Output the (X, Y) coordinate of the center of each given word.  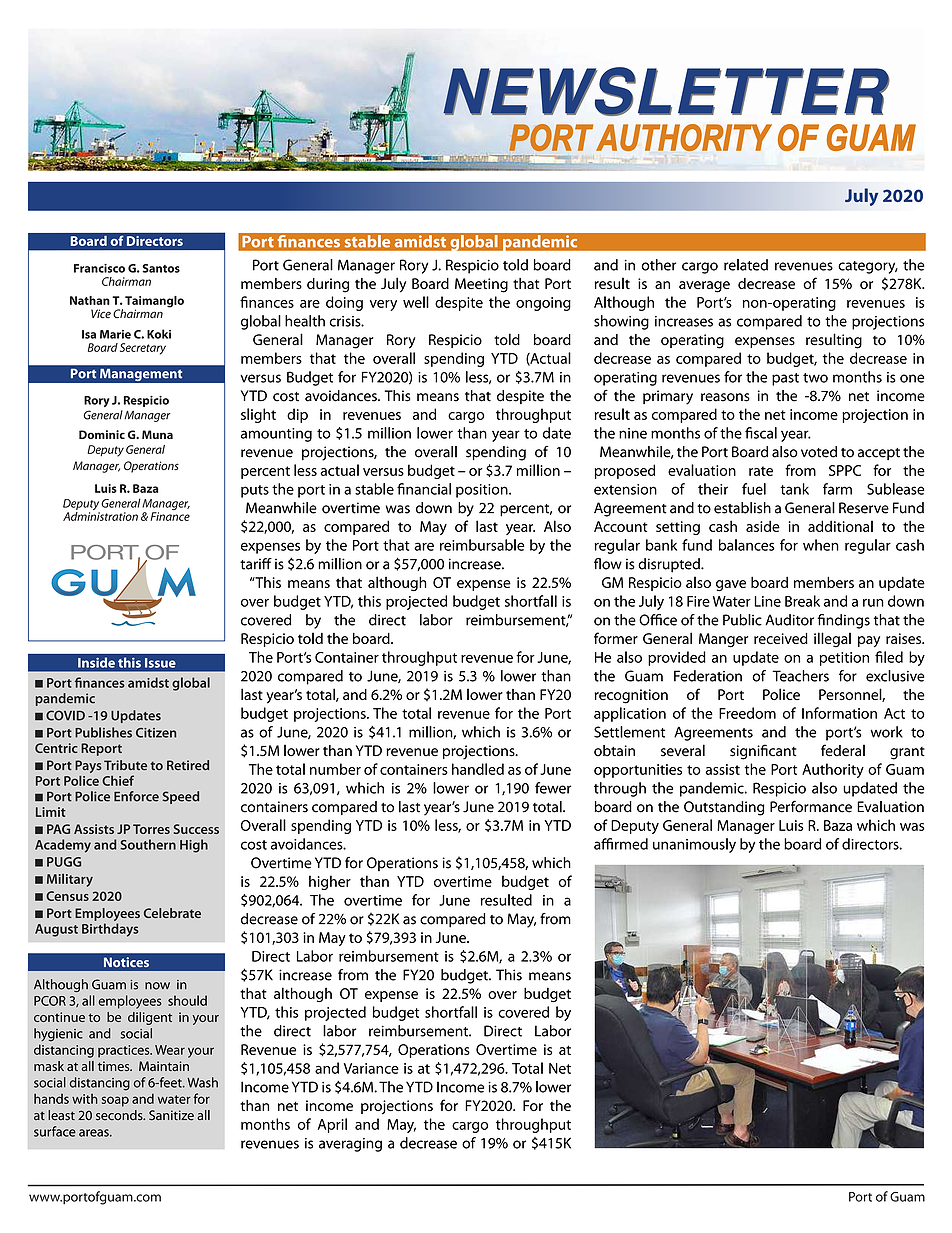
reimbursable (482, 545)
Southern (148, 844)
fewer (553, 788)
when (821, 545)
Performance (811, 806)
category (868, 267)
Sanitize (171, 1115)
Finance (170, 516)
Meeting (481, 285)
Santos (161, 268)
